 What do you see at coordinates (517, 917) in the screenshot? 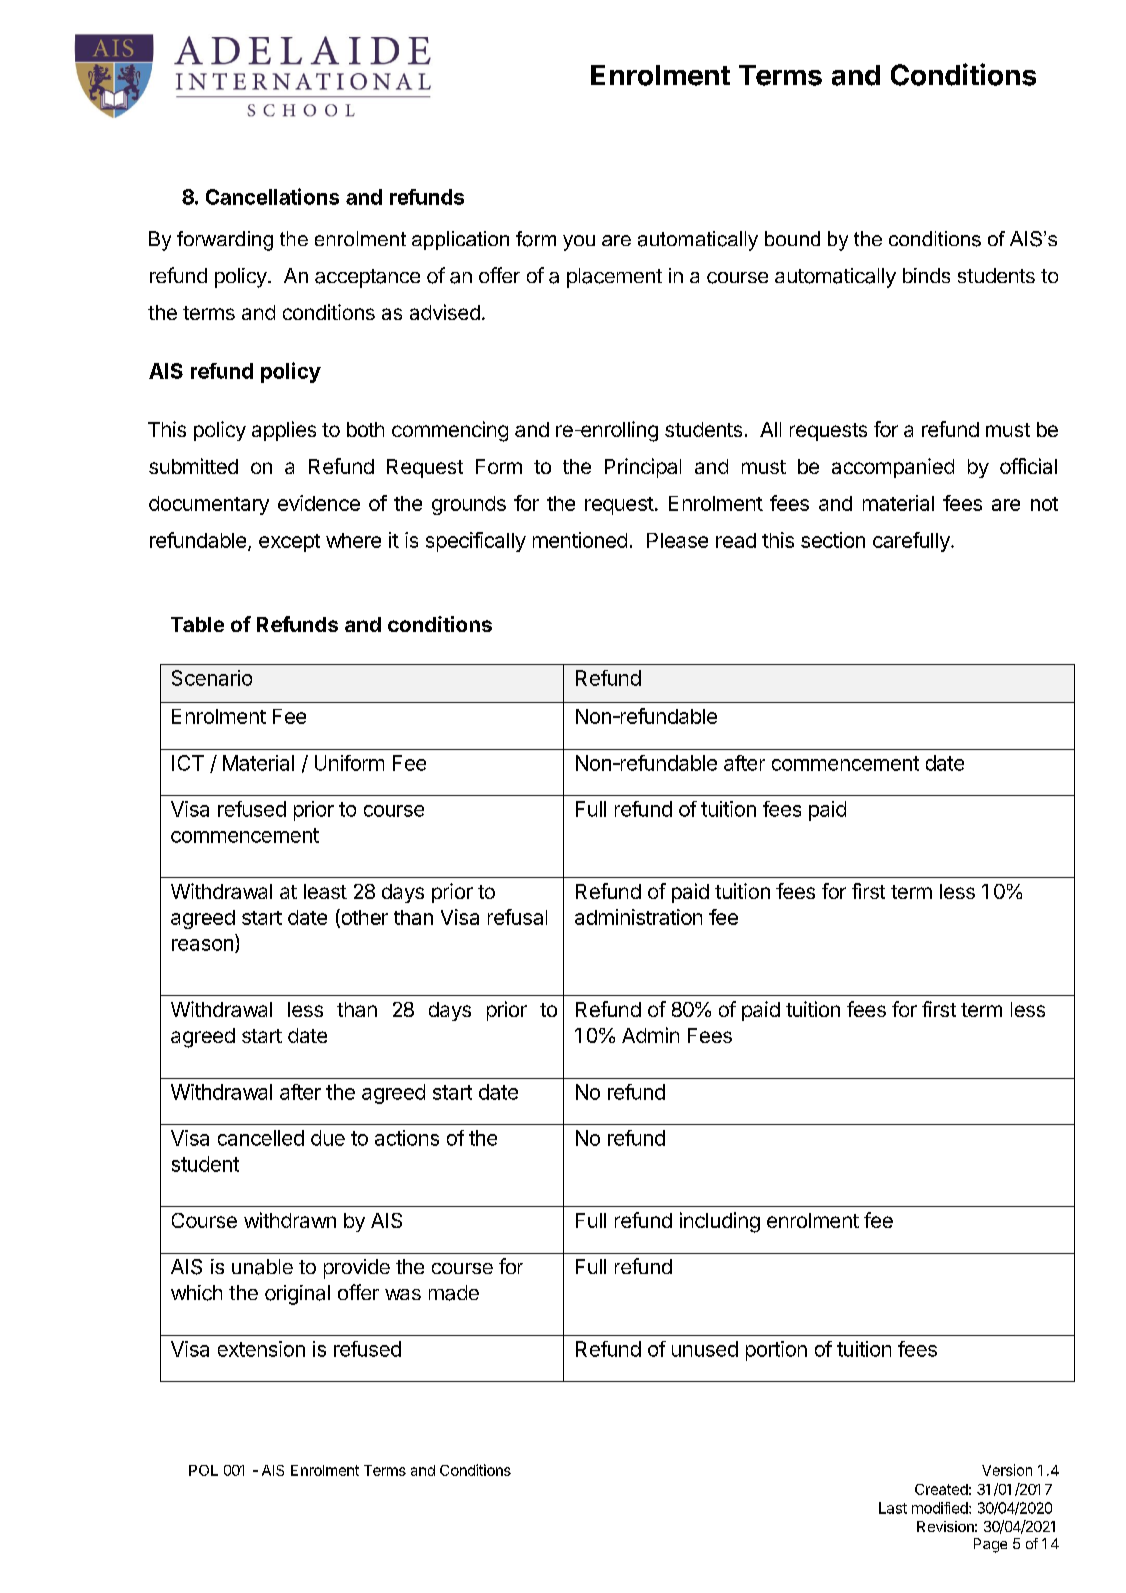
I see `refusal` at bounding box center [517, 917].
